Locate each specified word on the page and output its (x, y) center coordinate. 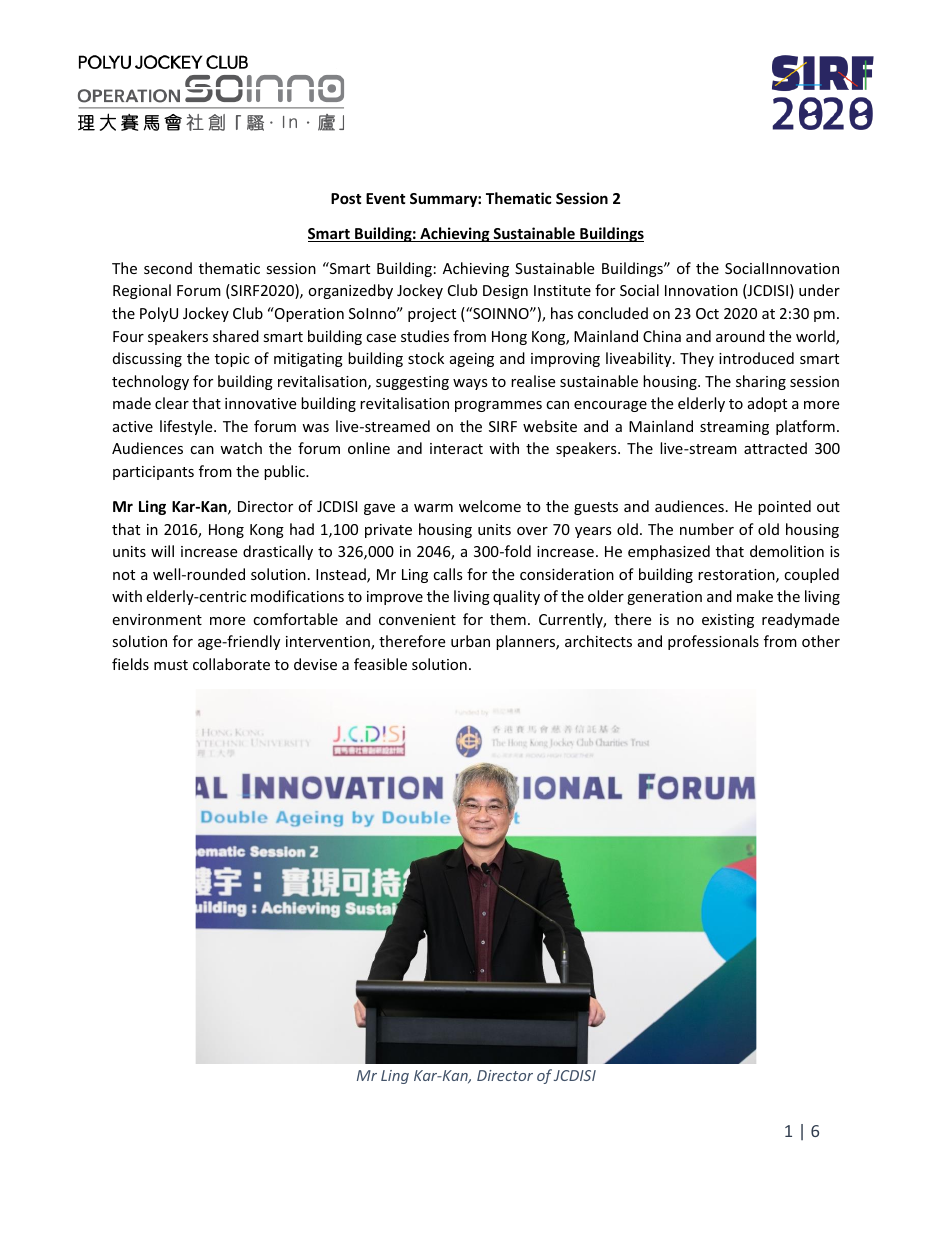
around (740, 336)
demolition (787, 551)
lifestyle (187, 427)
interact (456, 448)
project (432, 315)
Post (346, 198)
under (819, 290)
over (532, 531)
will (162, 551)
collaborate (231, 664)
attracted (775, 448)
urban (470, 641)
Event (386, 198)
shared (236, 336)
